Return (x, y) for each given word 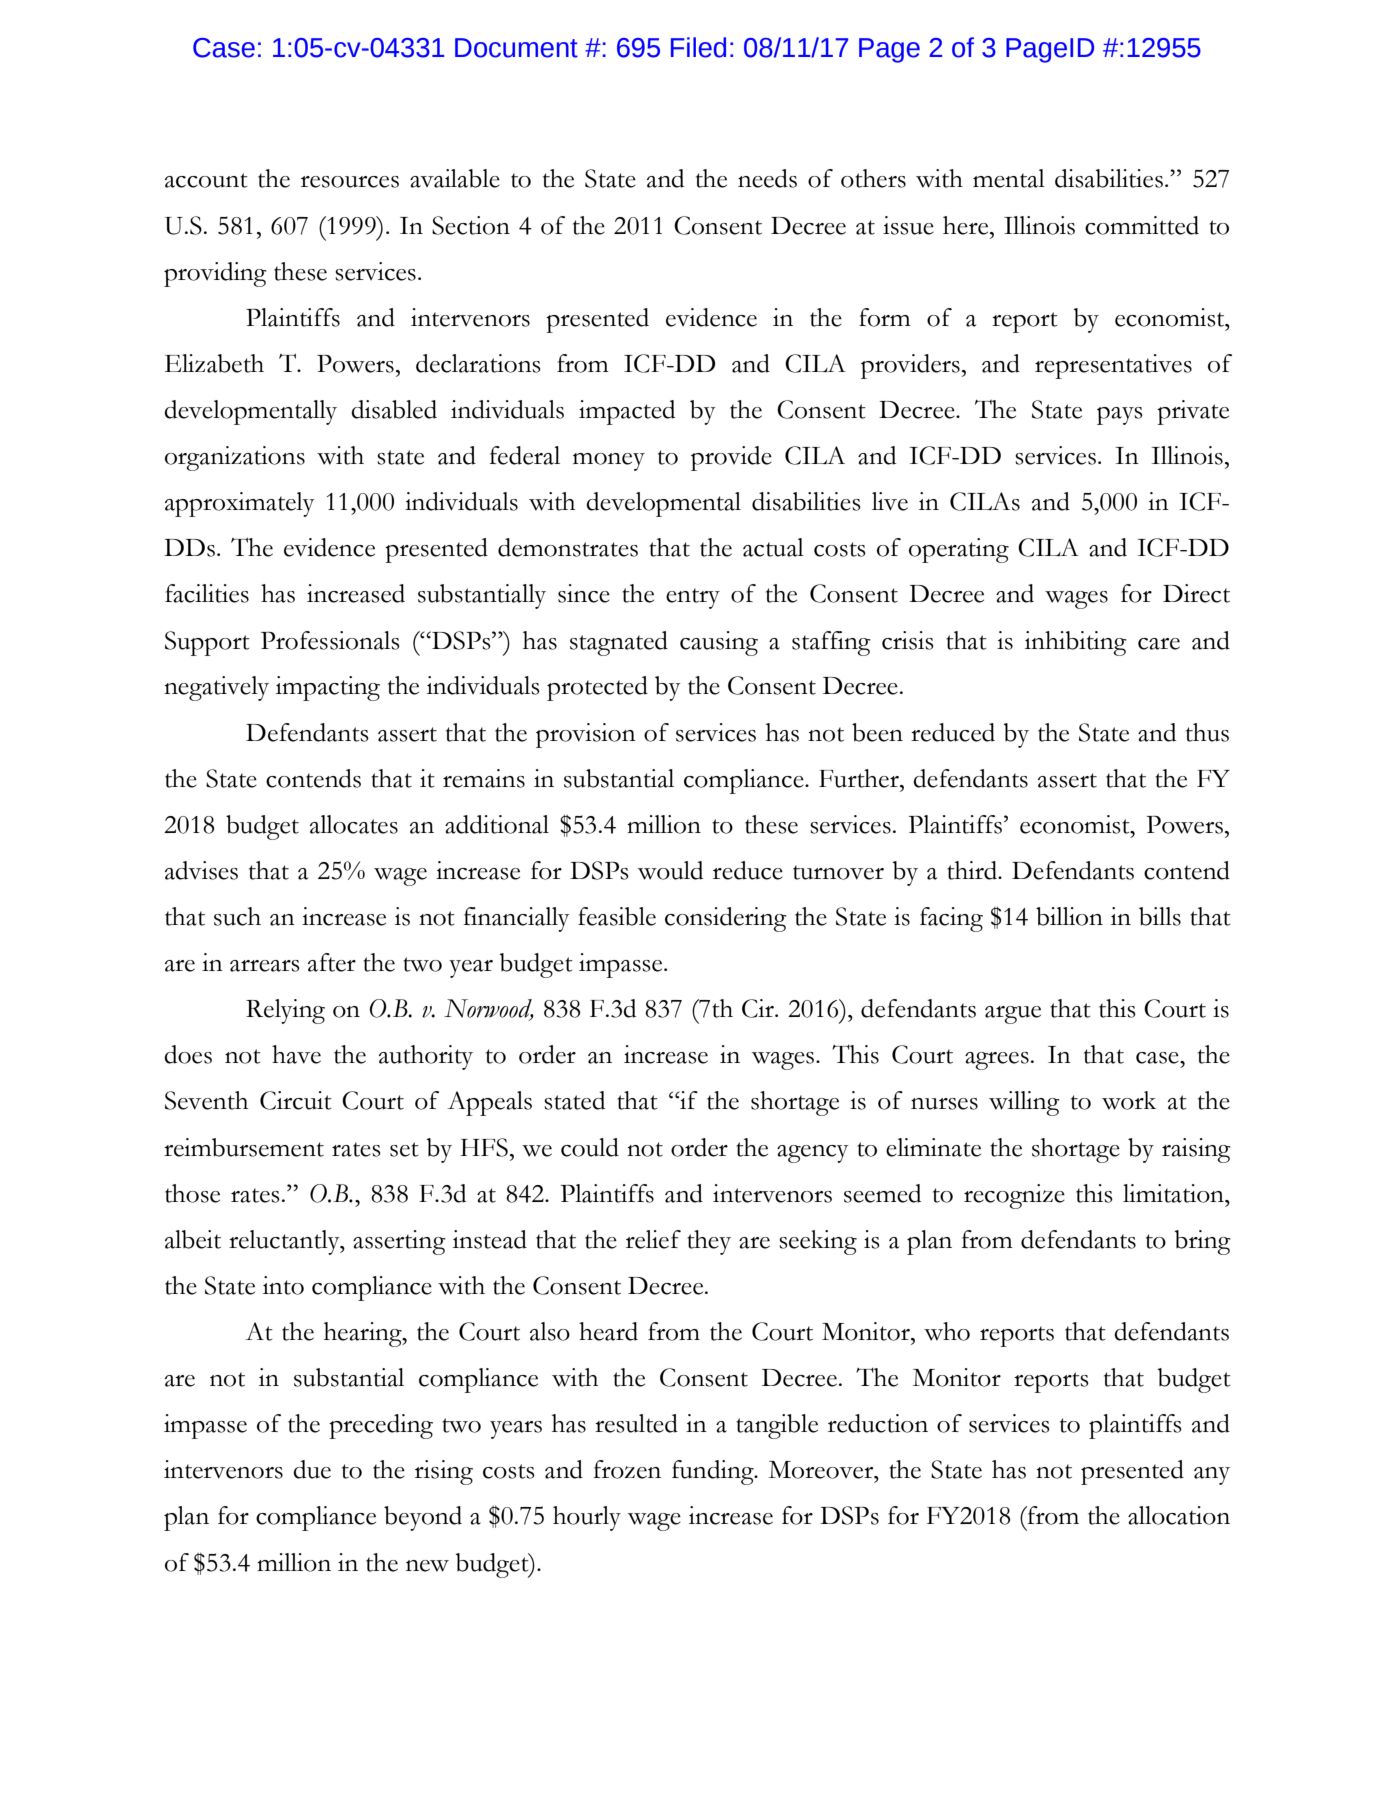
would (670, 870)
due (312, 1469)
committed (1142, 225)
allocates (354, 824)
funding (714, 1472)
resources (350, 182)
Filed (698, 47)
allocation (1179, 1515)
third (973, 870)
